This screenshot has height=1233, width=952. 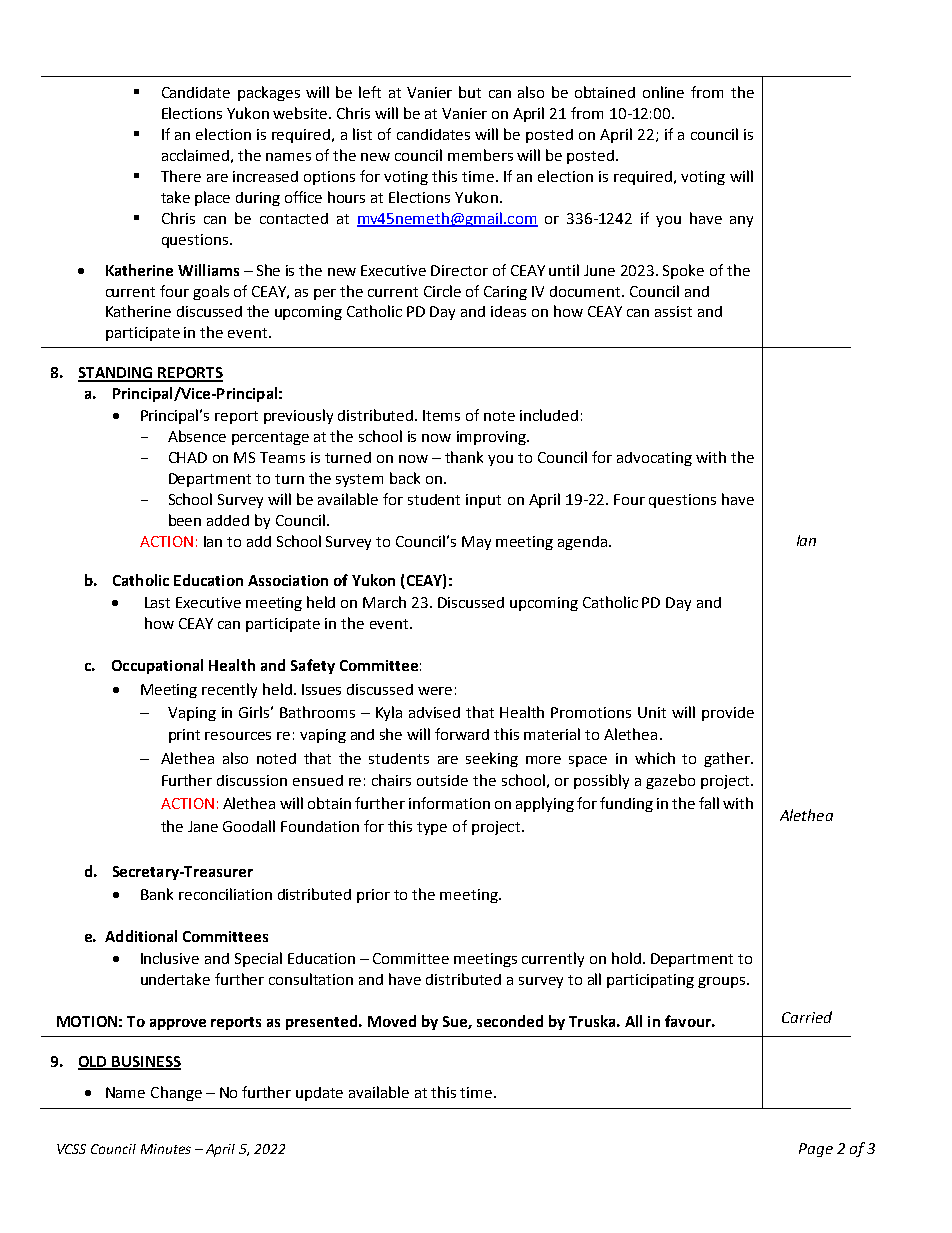 What do you see at coordinates (464, 457) in the screenshot?
I see `thank` at bounding box center [464, 457].
